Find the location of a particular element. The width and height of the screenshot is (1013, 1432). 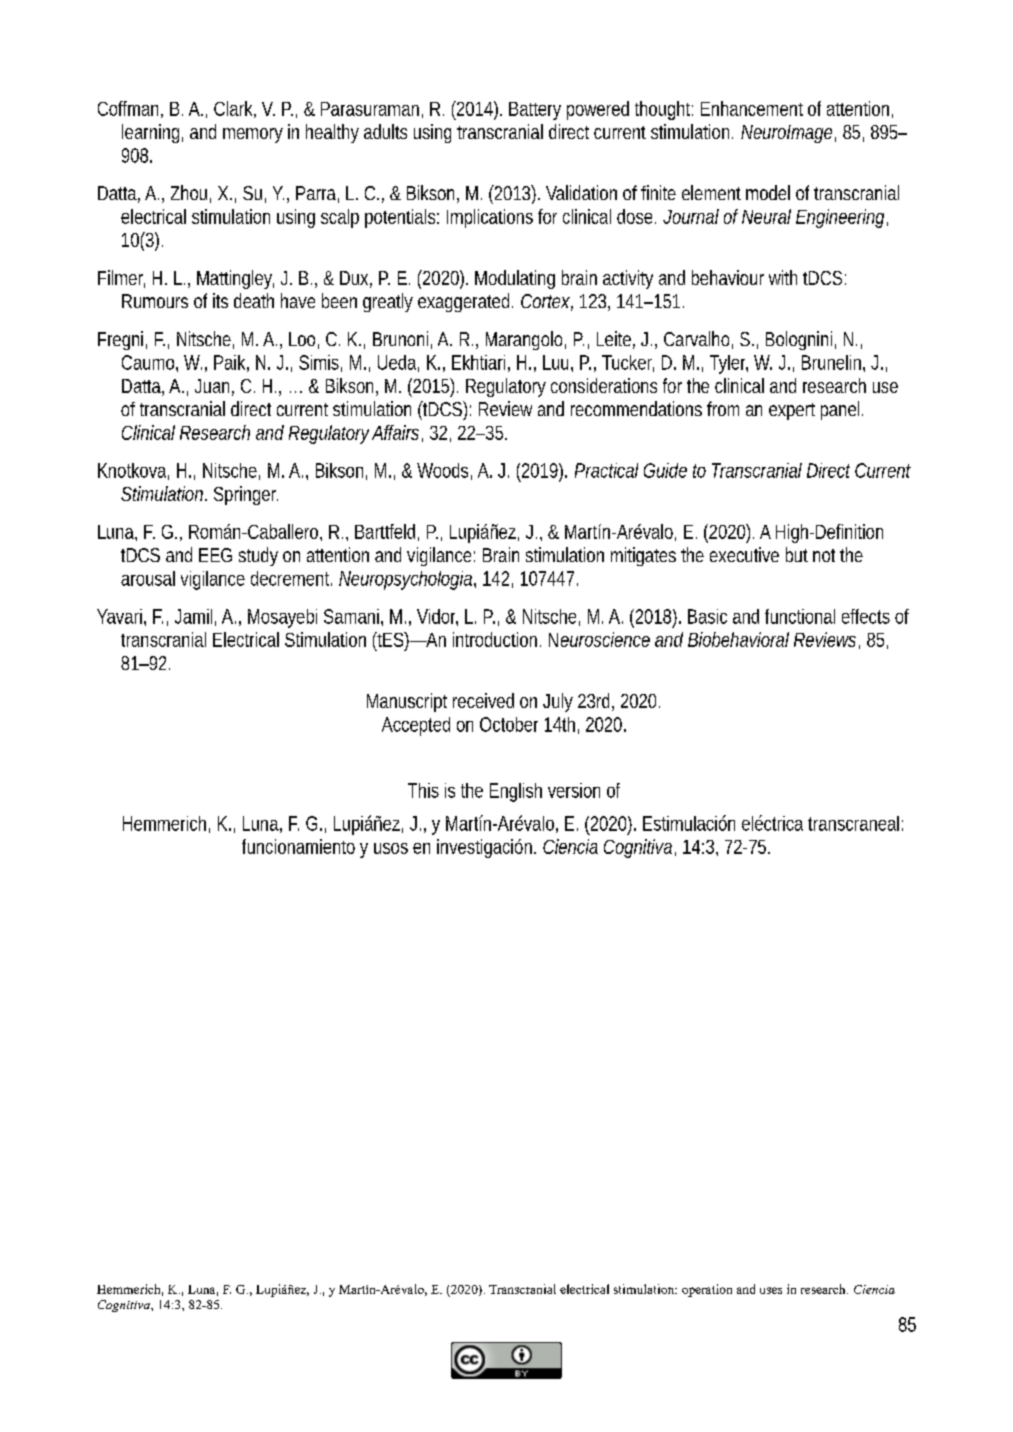

English is located at coordinates (516, 792).
